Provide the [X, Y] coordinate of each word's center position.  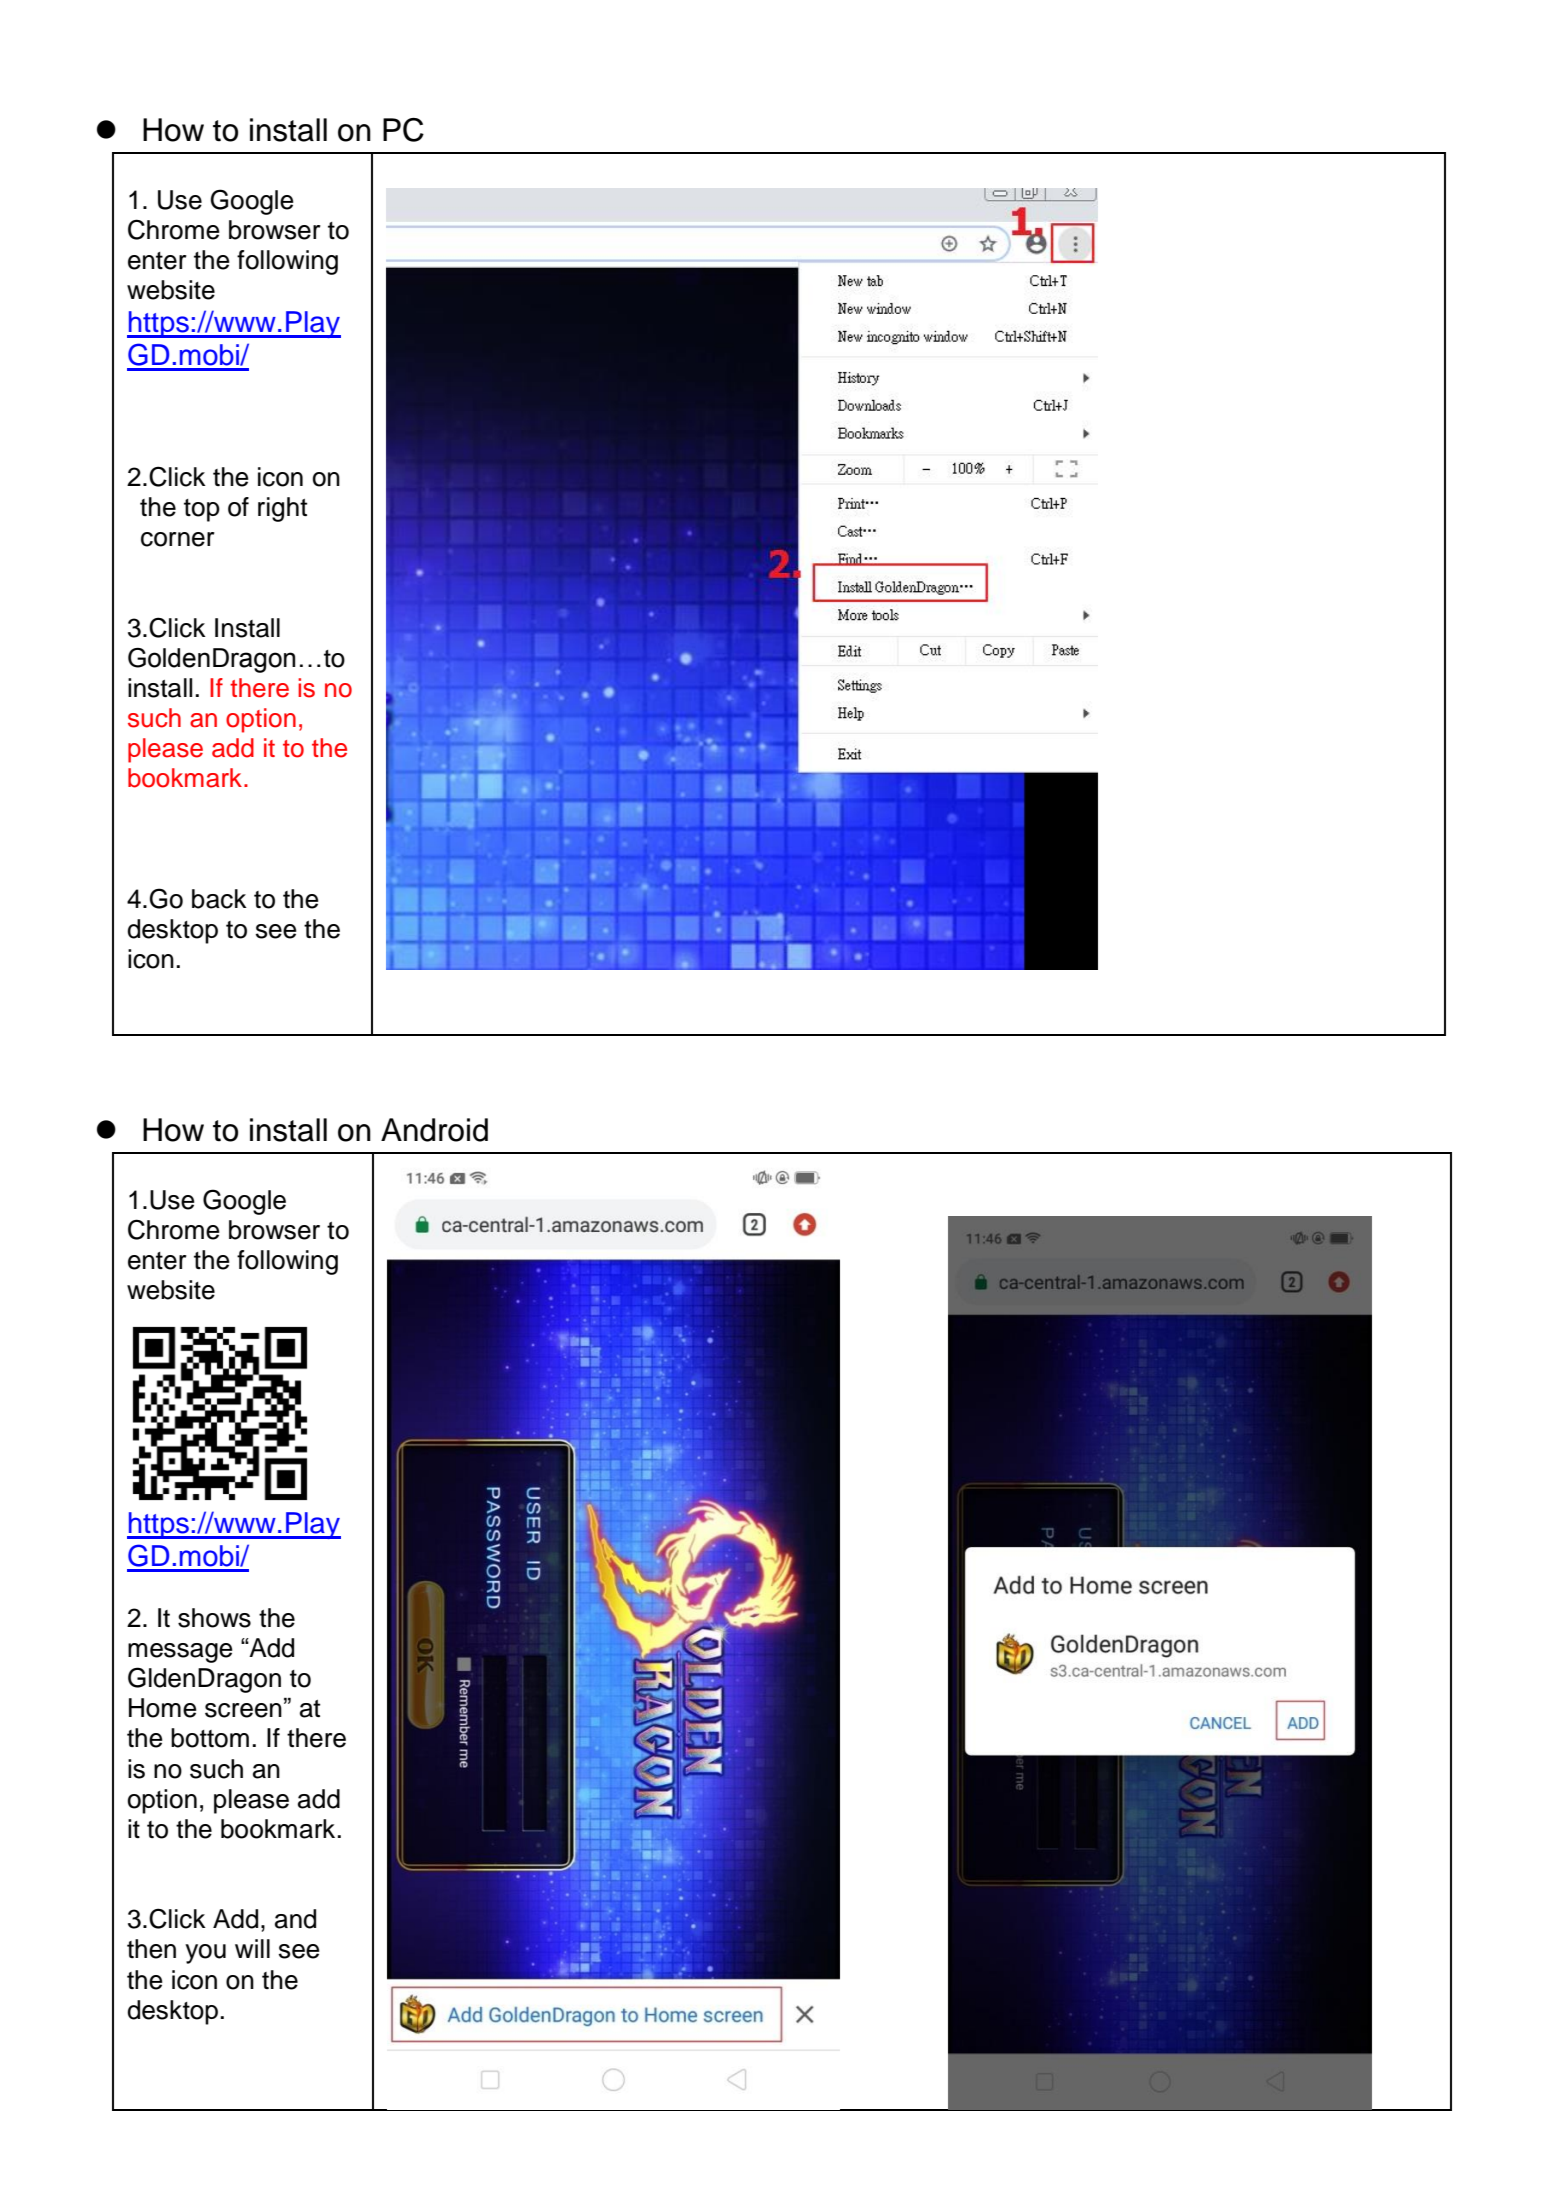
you [205, 1954]
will [252, 1948]
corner [178, 539]
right [282, 509]
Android [434, 1130]
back [219, 899]
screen [243, 1710]
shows [214, 1618]
